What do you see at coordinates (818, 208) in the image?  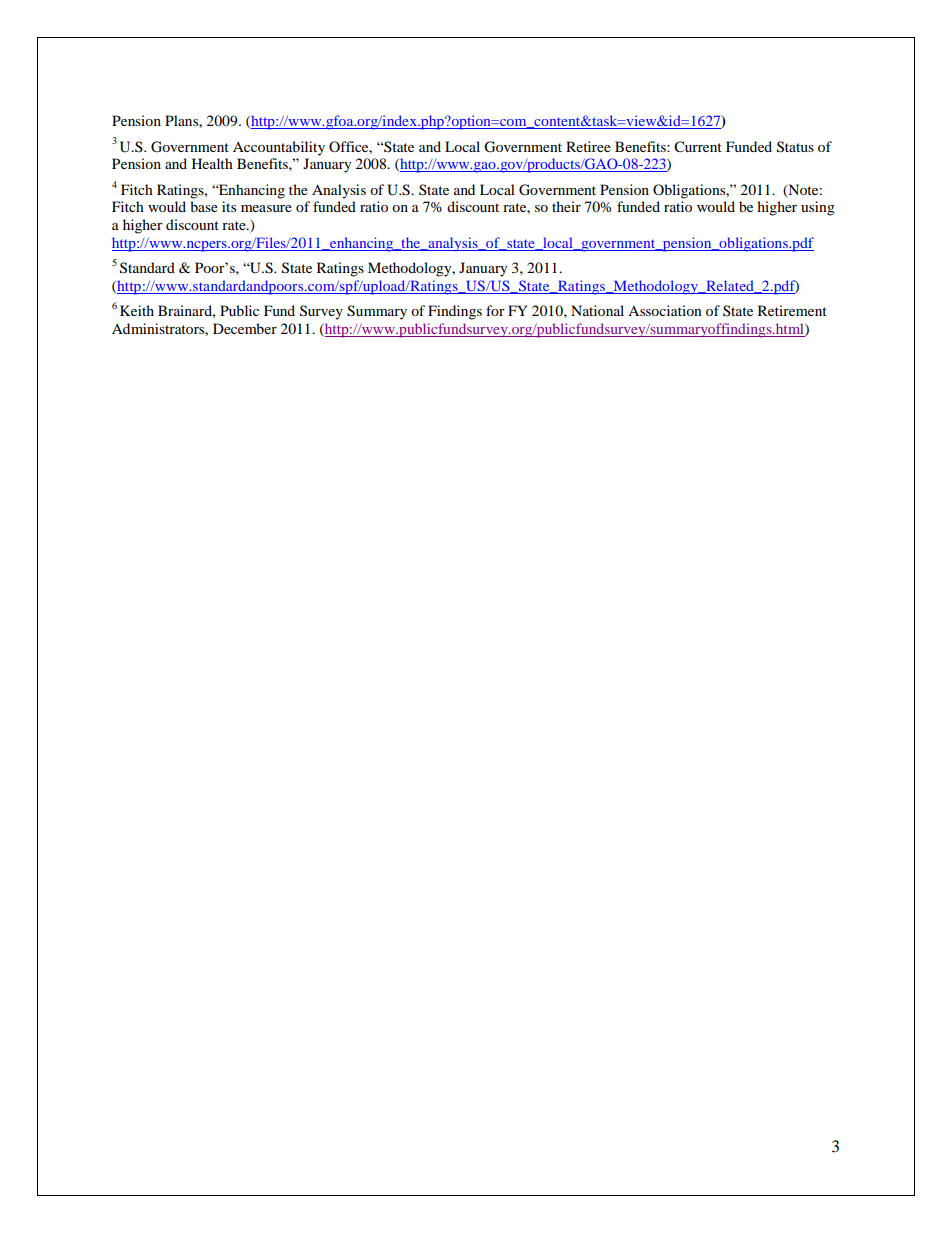 I see `using` at bounding box center [818, 208].
